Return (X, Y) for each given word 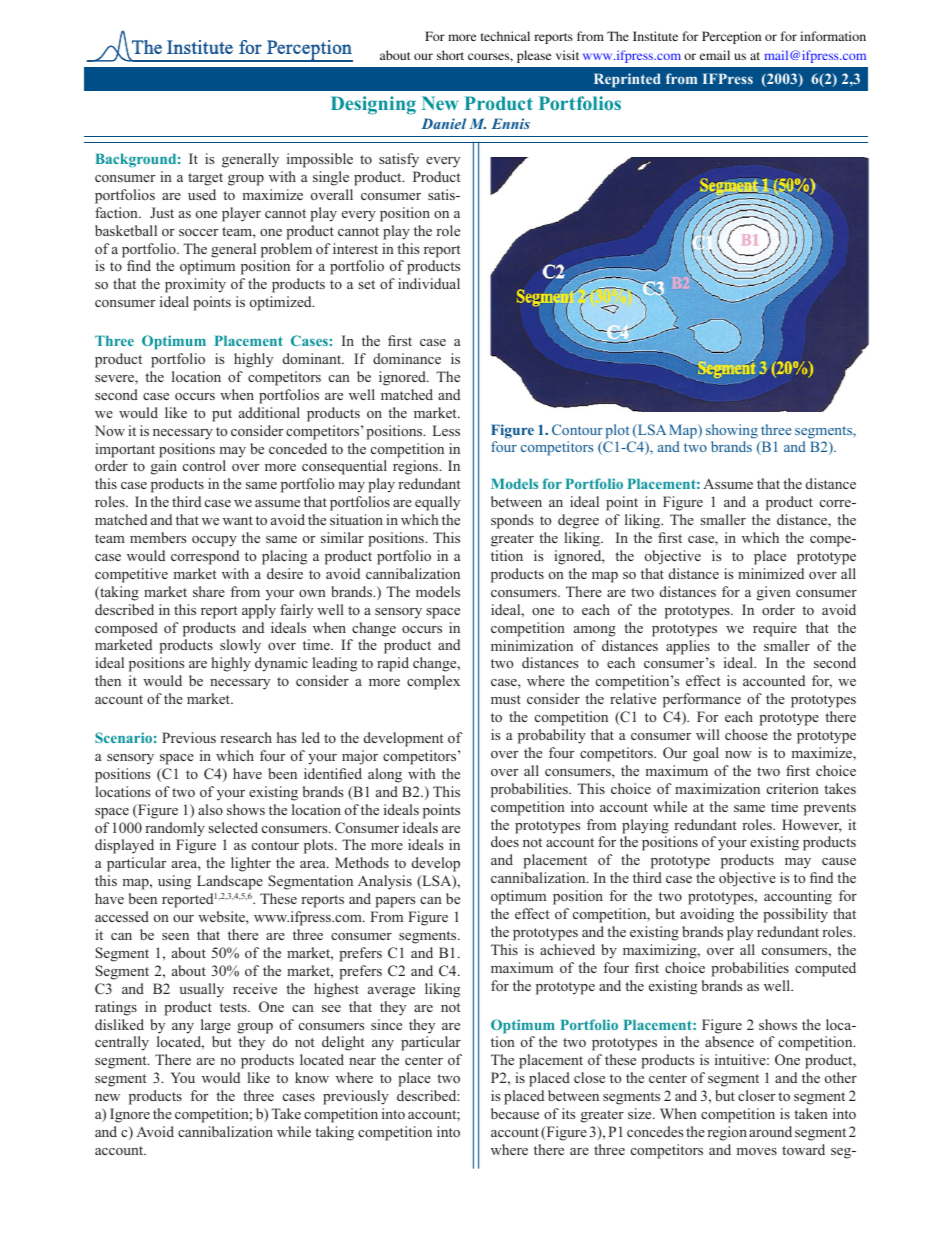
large (216, 1026)
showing (732, 433)
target (205, 179)
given (774, 593)
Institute (655, 36)
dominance (407, 358)
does (505, 841)
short (450, 55)
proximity (195, 285)
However (812, 826)
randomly (175, 829)
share (209, 591)
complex (433, 682)
